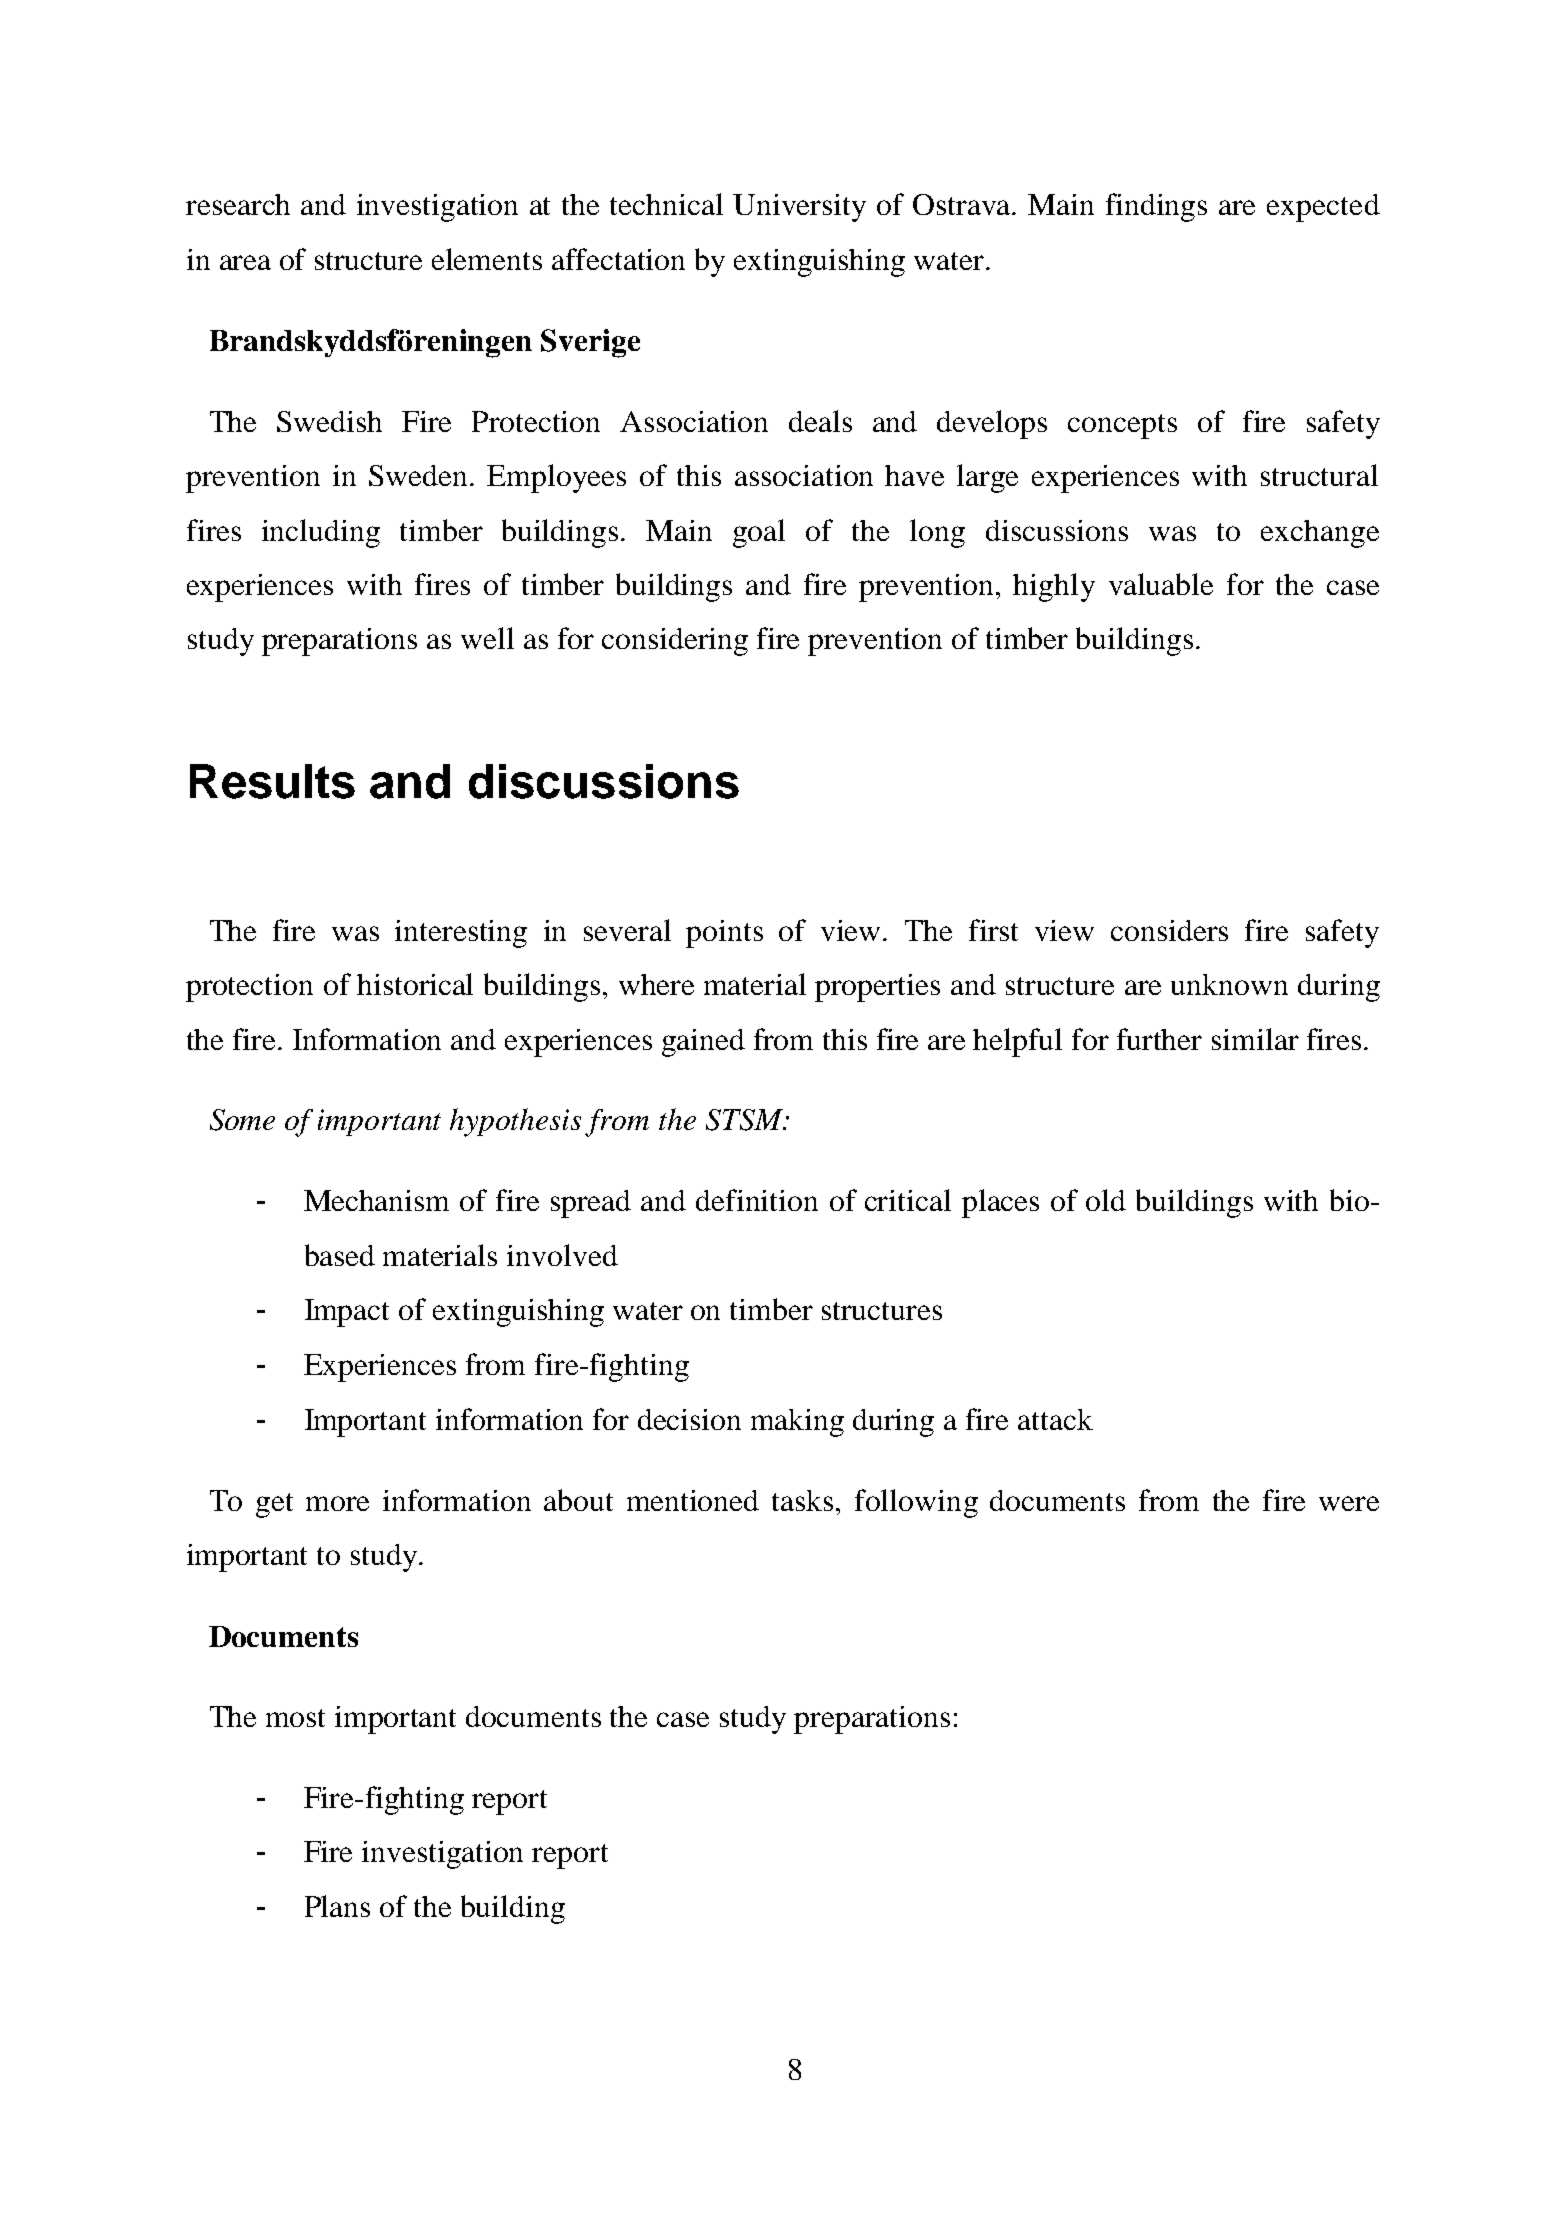 This screenshot has width=1567, height=2217. Describe the element at coordinates (487, 259) in the screenshot. I see `elements` at that location.
